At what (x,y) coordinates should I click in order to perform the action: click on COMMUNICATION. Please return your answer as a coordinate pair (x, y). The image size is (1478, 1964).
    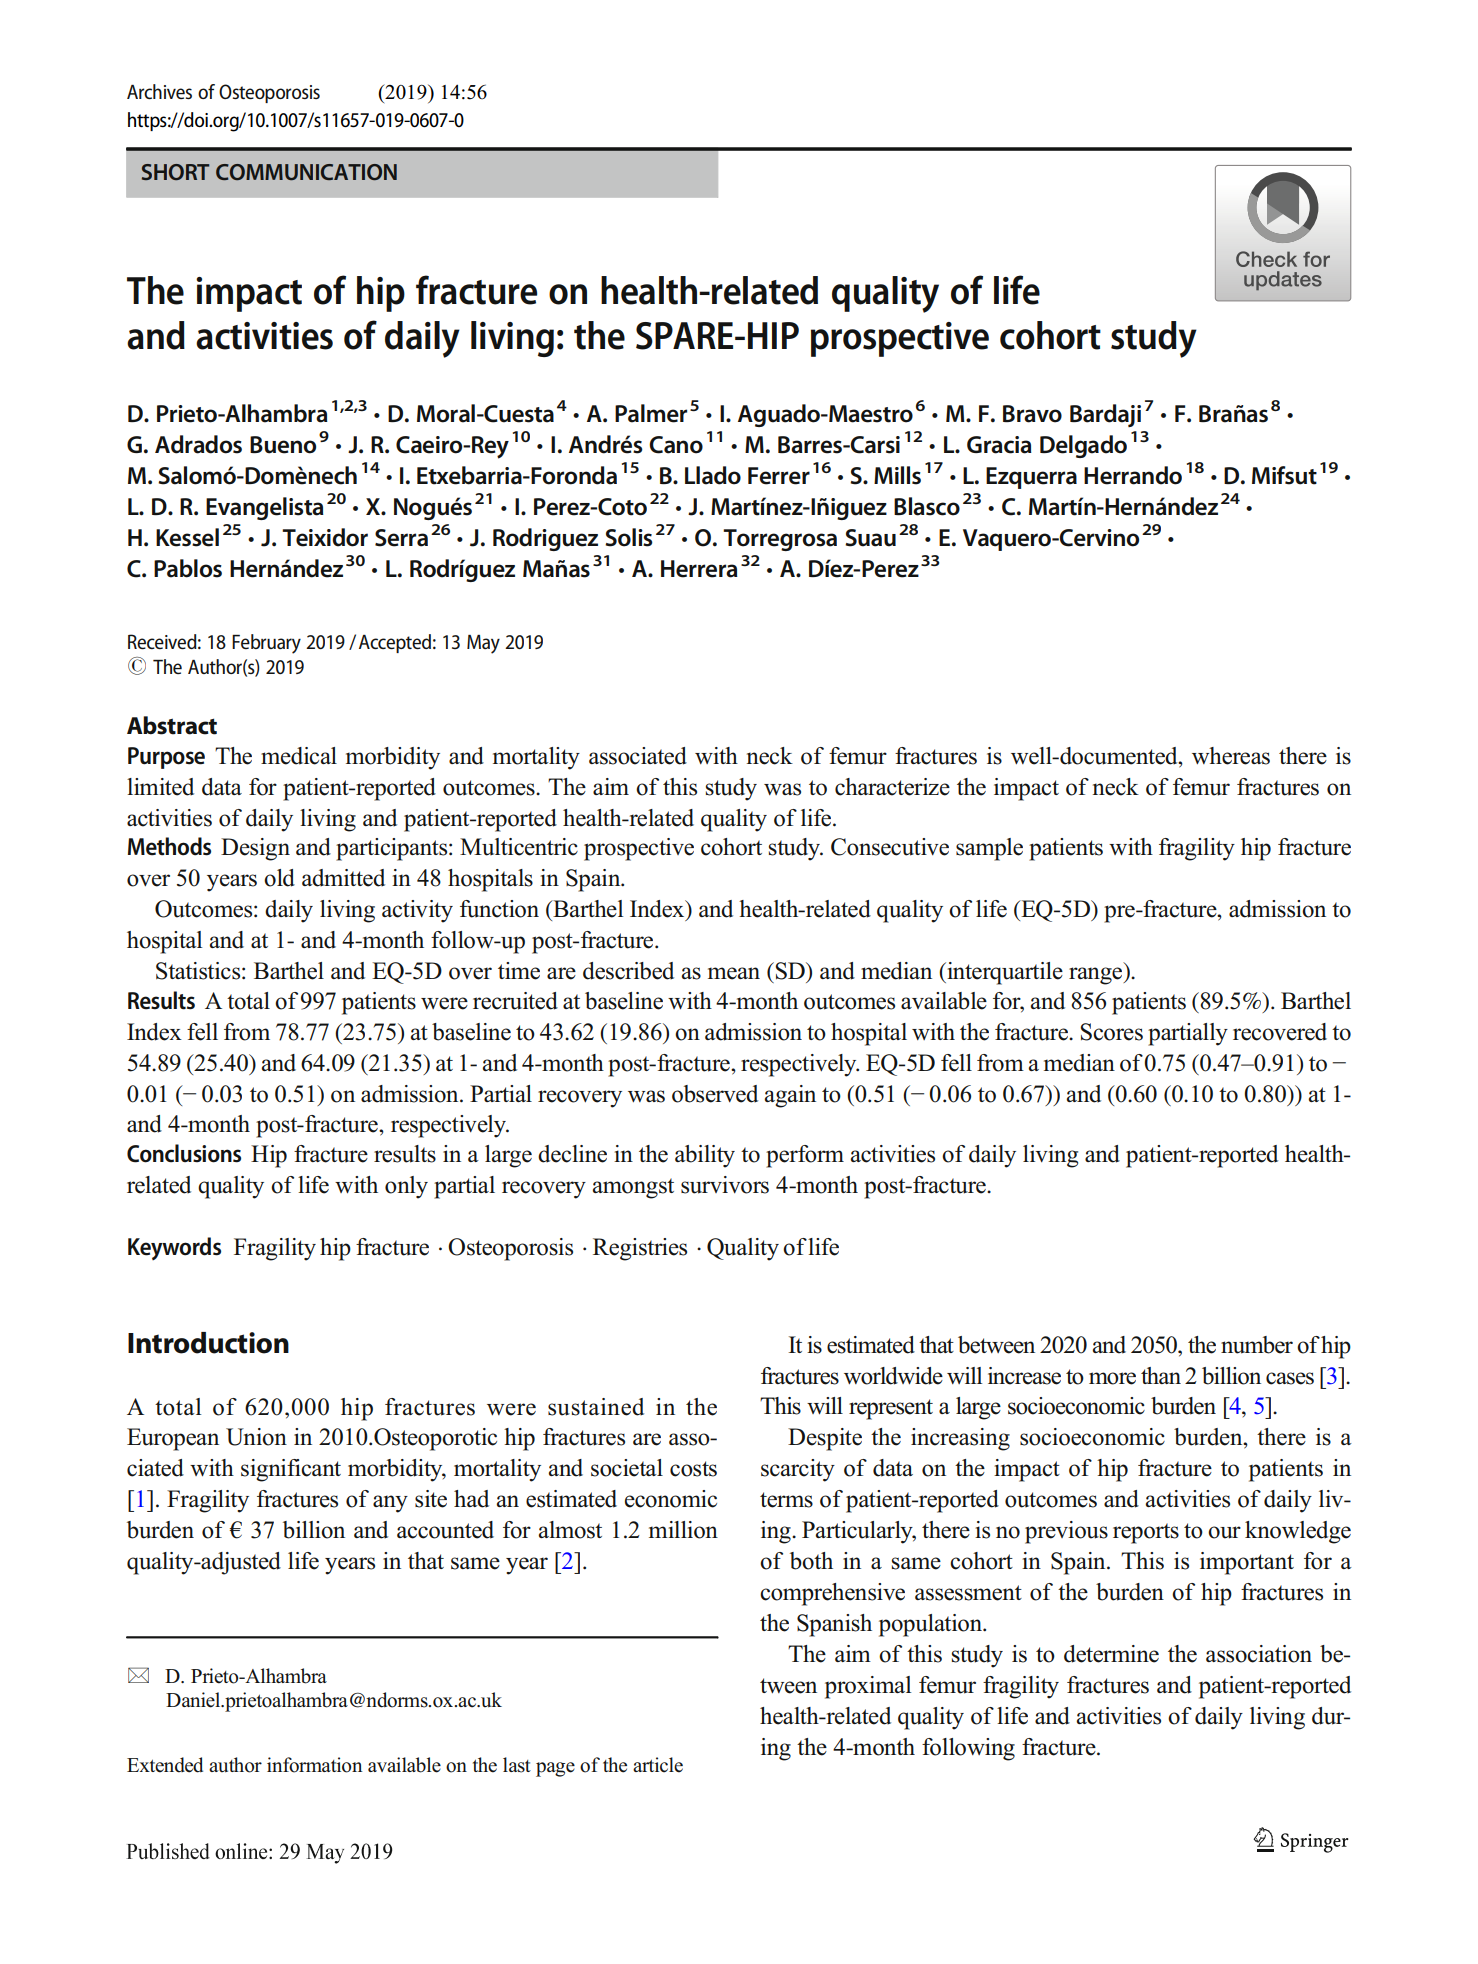
    Looking at the image, I should click on (306, 172).
